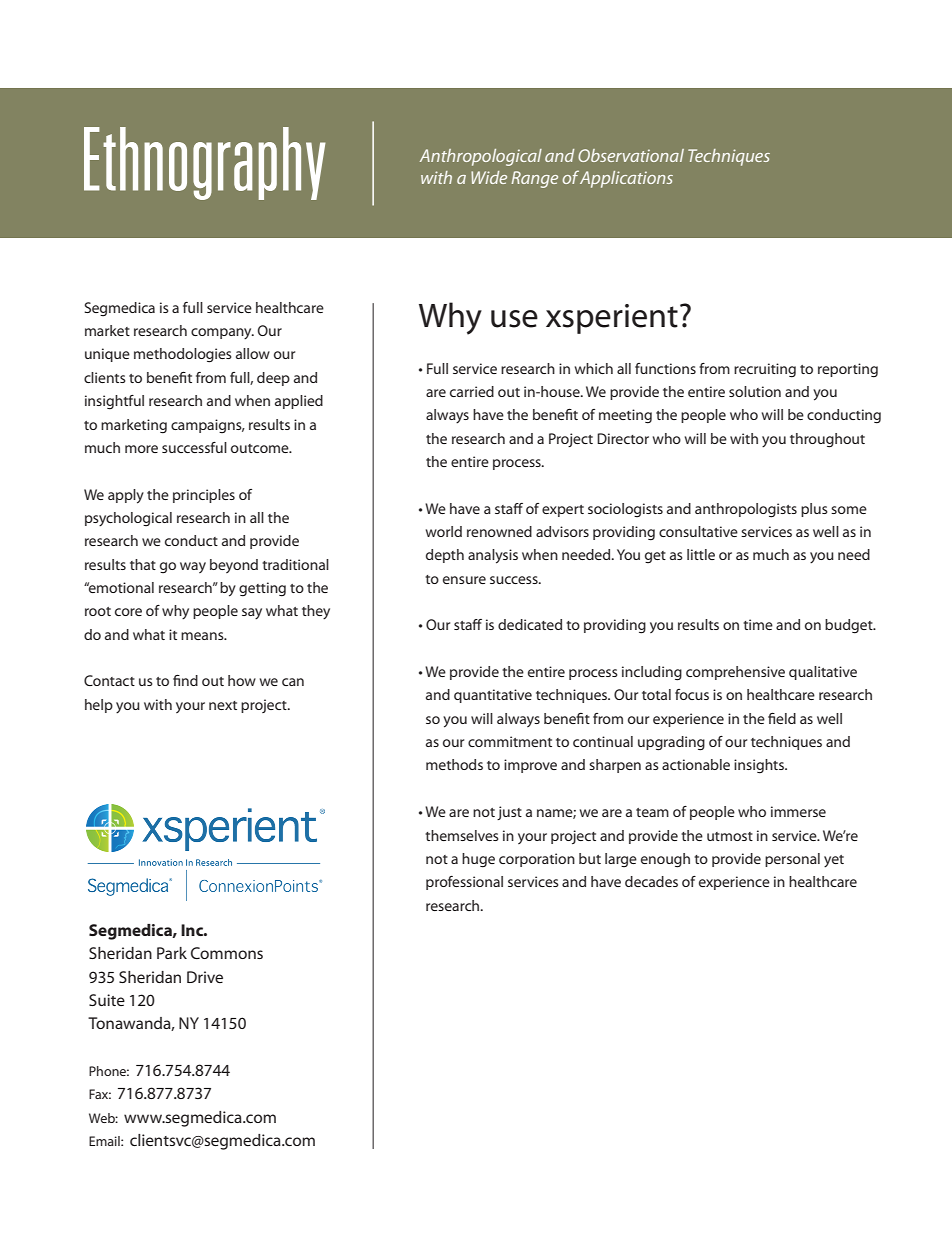 The image size is (952, 1233). I want to click on little, so click(701, 554).
